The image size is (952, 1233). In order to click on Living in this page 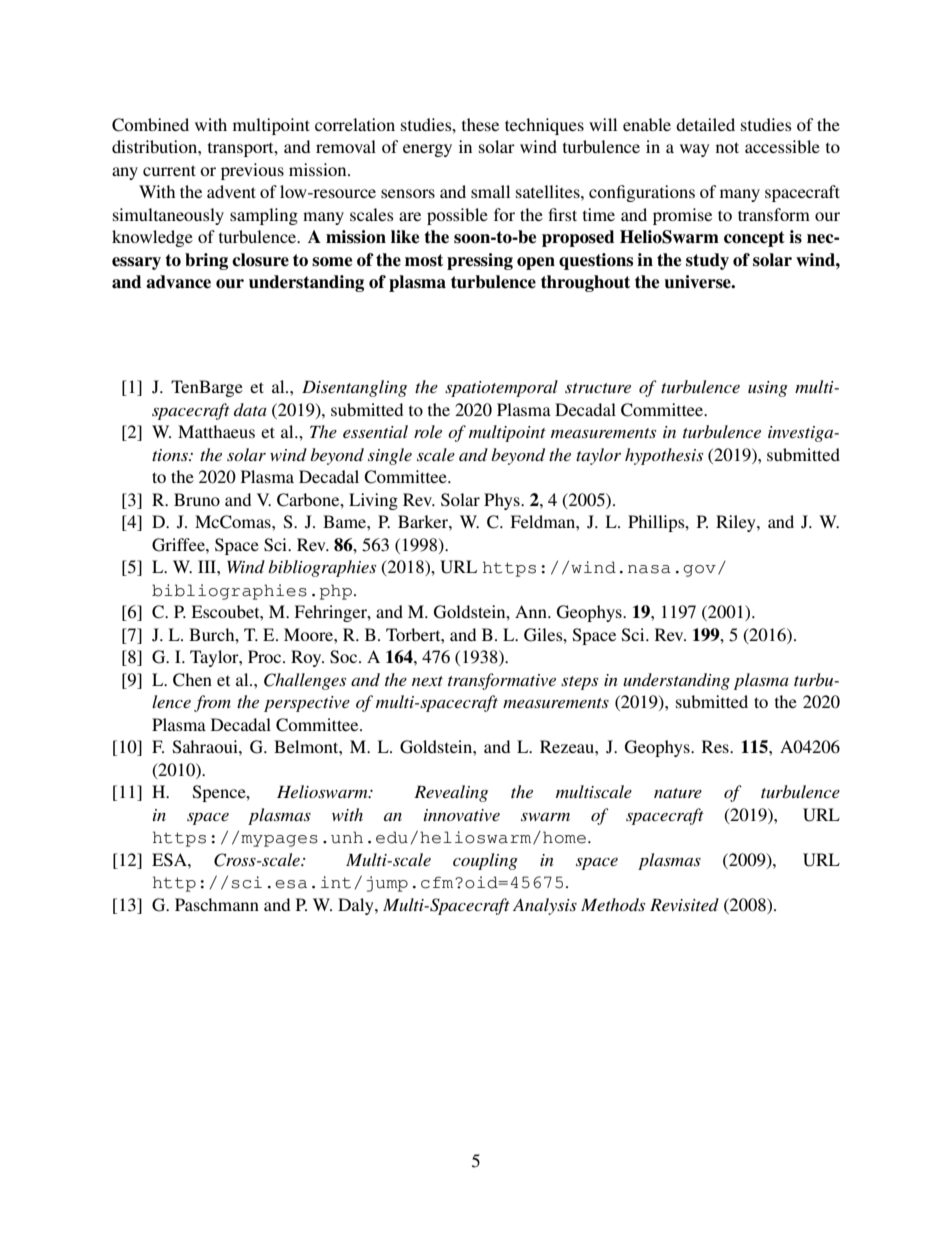, I will do `click(373, 501)`.
